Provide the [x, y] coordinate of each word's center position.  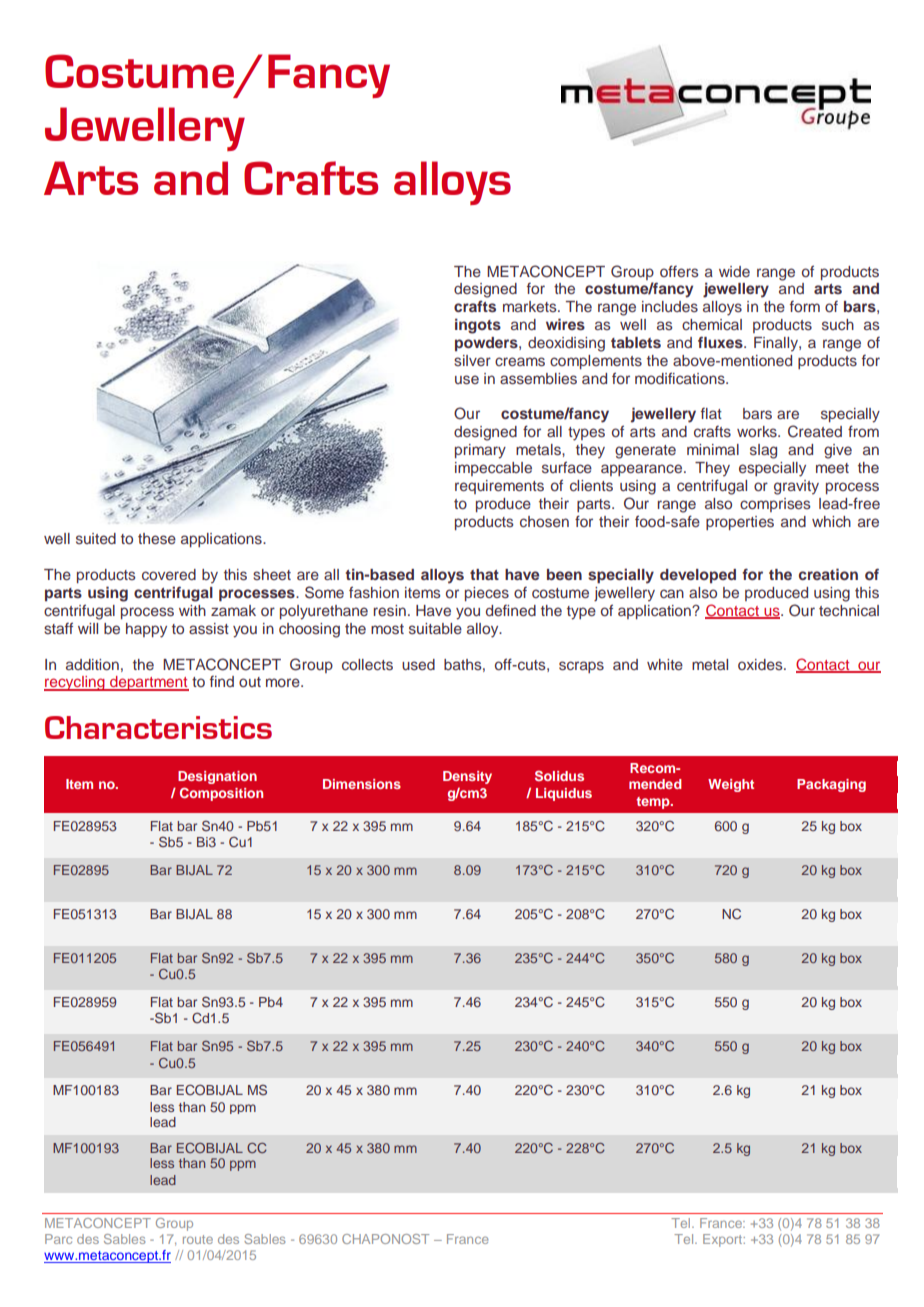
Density [467, 777]
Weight [731, 785]
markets [531, 306]
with [192, 610]
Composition [221, 794]
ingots [478, 326]
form [805, 306]
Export [724, 1240]
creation [828, 574]
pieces [487, 594]
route [198, 1239]
